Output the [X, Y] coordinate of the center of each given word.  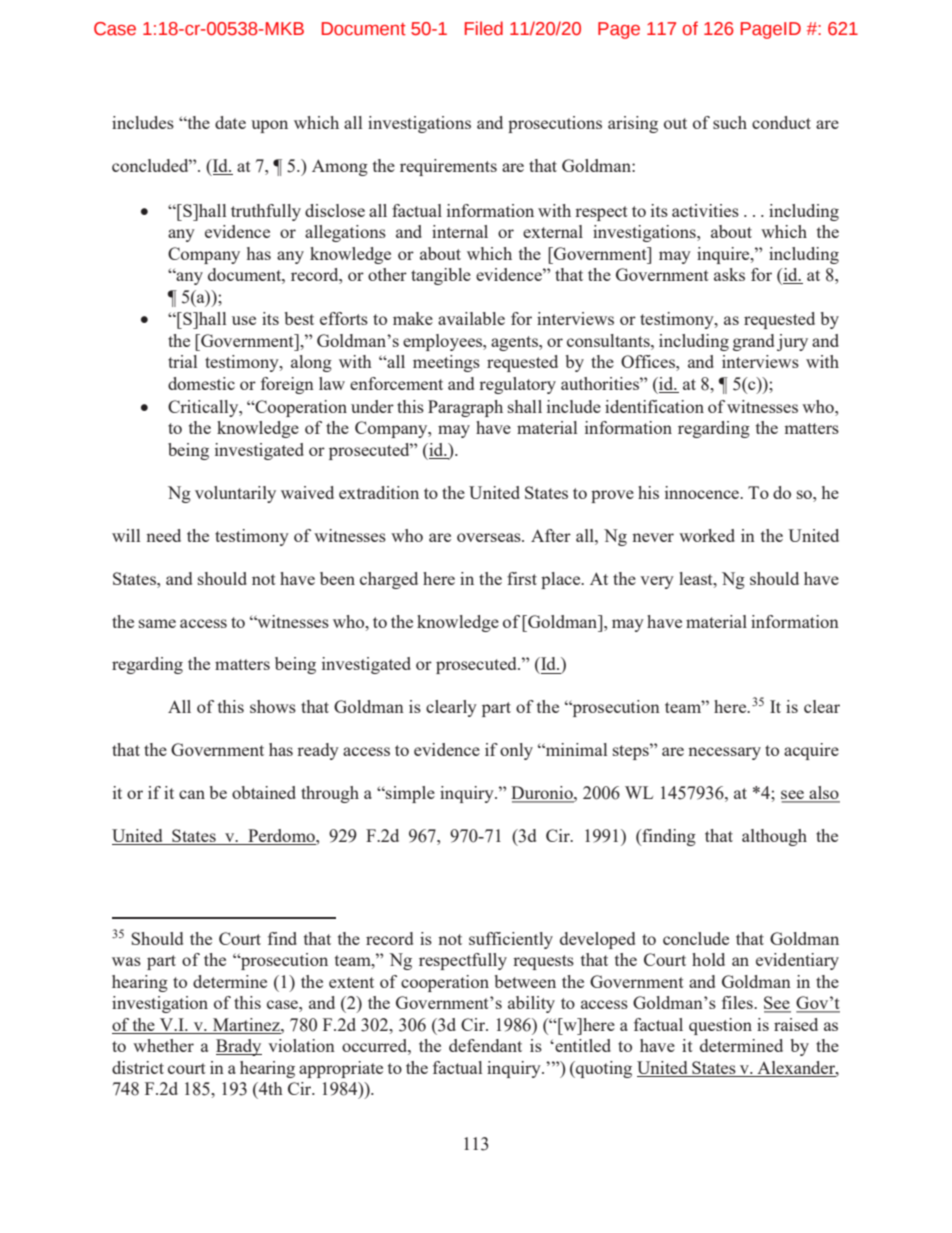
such [730, 122]
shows [273, 706]
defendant [485, 1045]
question [720, 1026]
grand [753, 342]
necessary [724, 753]
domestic [201, 383]
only [516, 751]
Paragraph [465, 408]
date [230, 122]
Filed [484, 28]
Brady [239, 1047]
